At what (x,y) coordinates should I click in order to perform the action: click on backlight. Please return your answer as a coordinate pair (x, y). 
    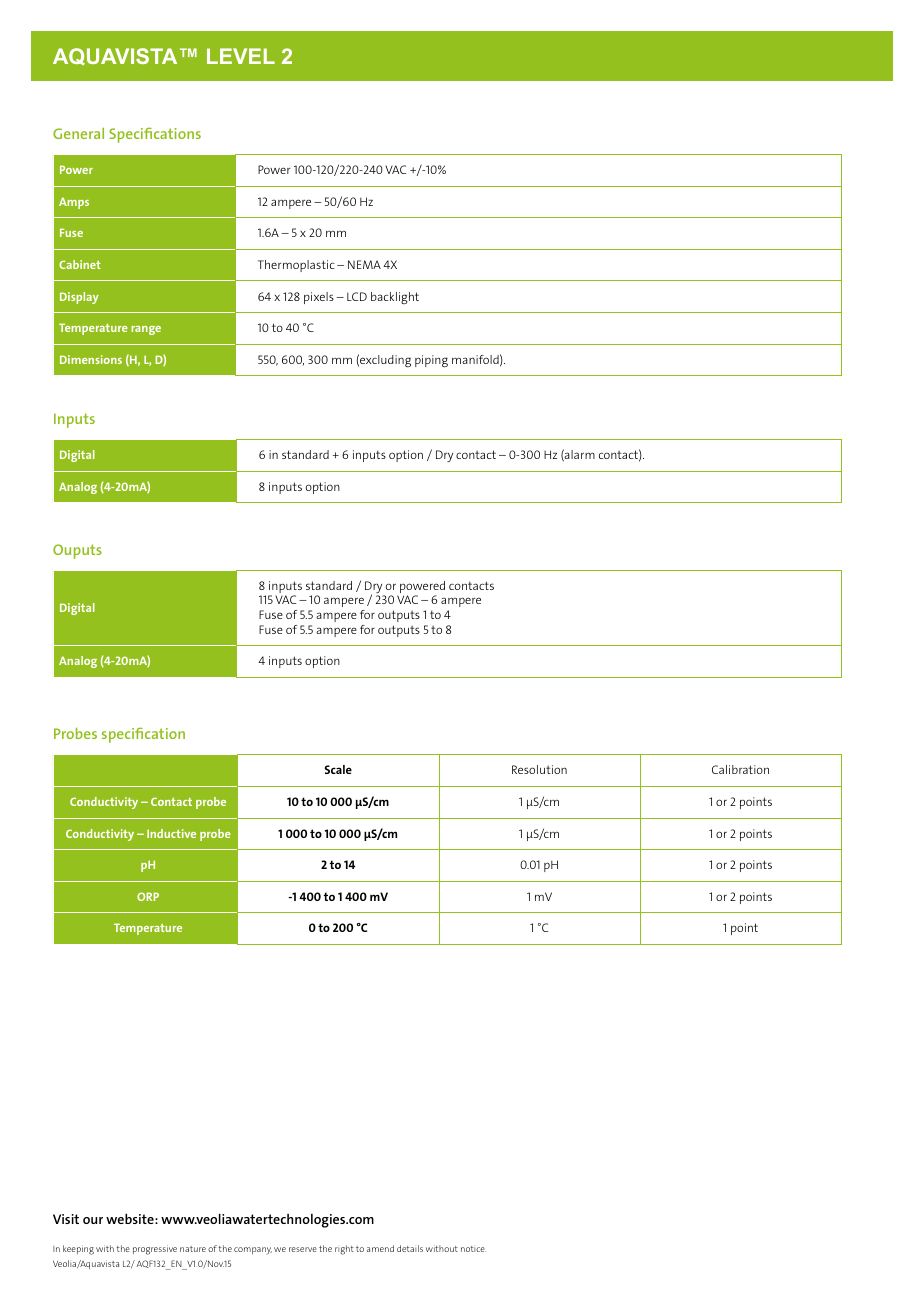
    Looking at the image, I should click on (395, 298).
